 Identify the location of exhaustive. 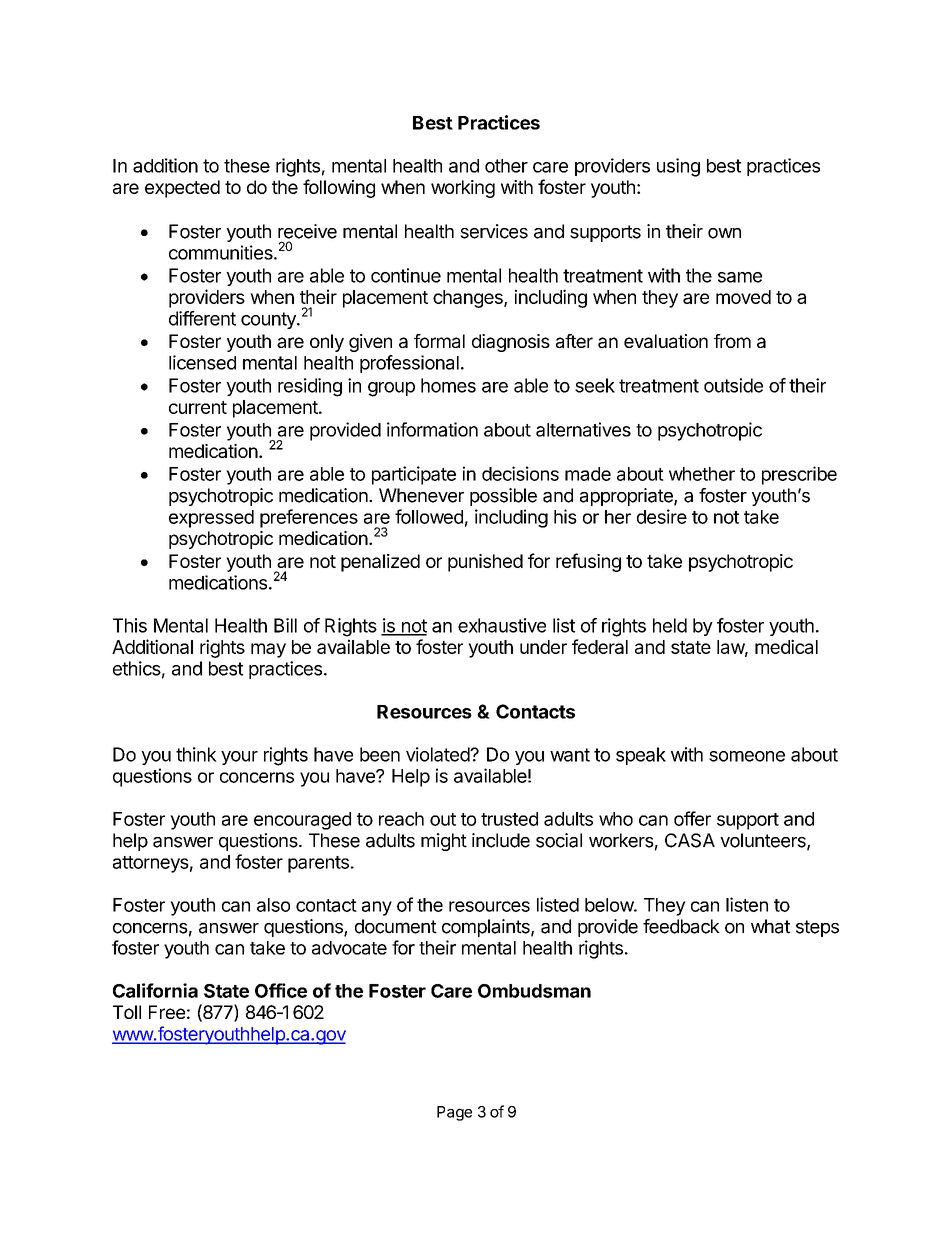
(502, 625).
